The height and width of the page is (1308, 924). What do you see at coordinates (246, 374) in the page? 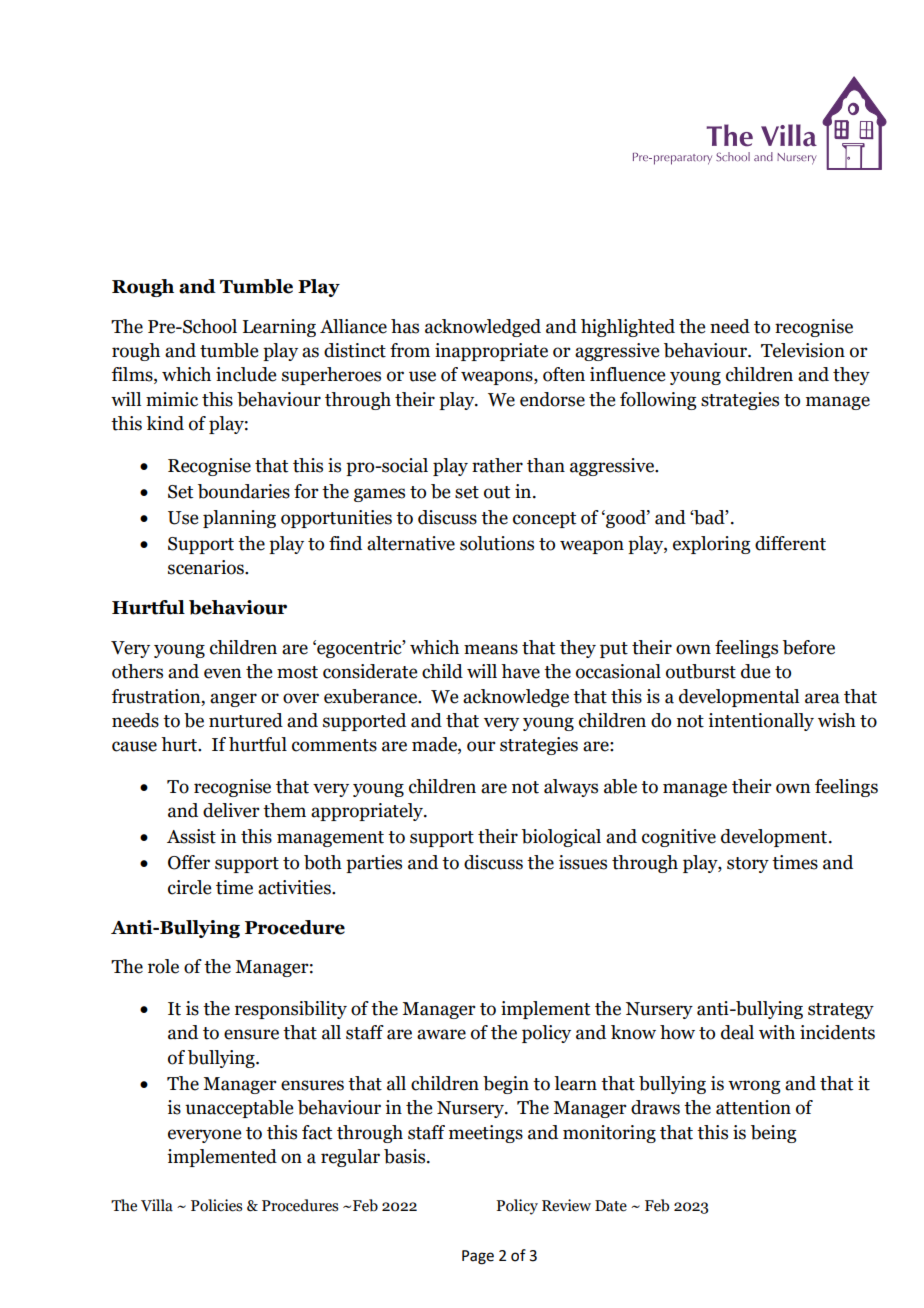
I see `include` at bounding box center [246, 374].
